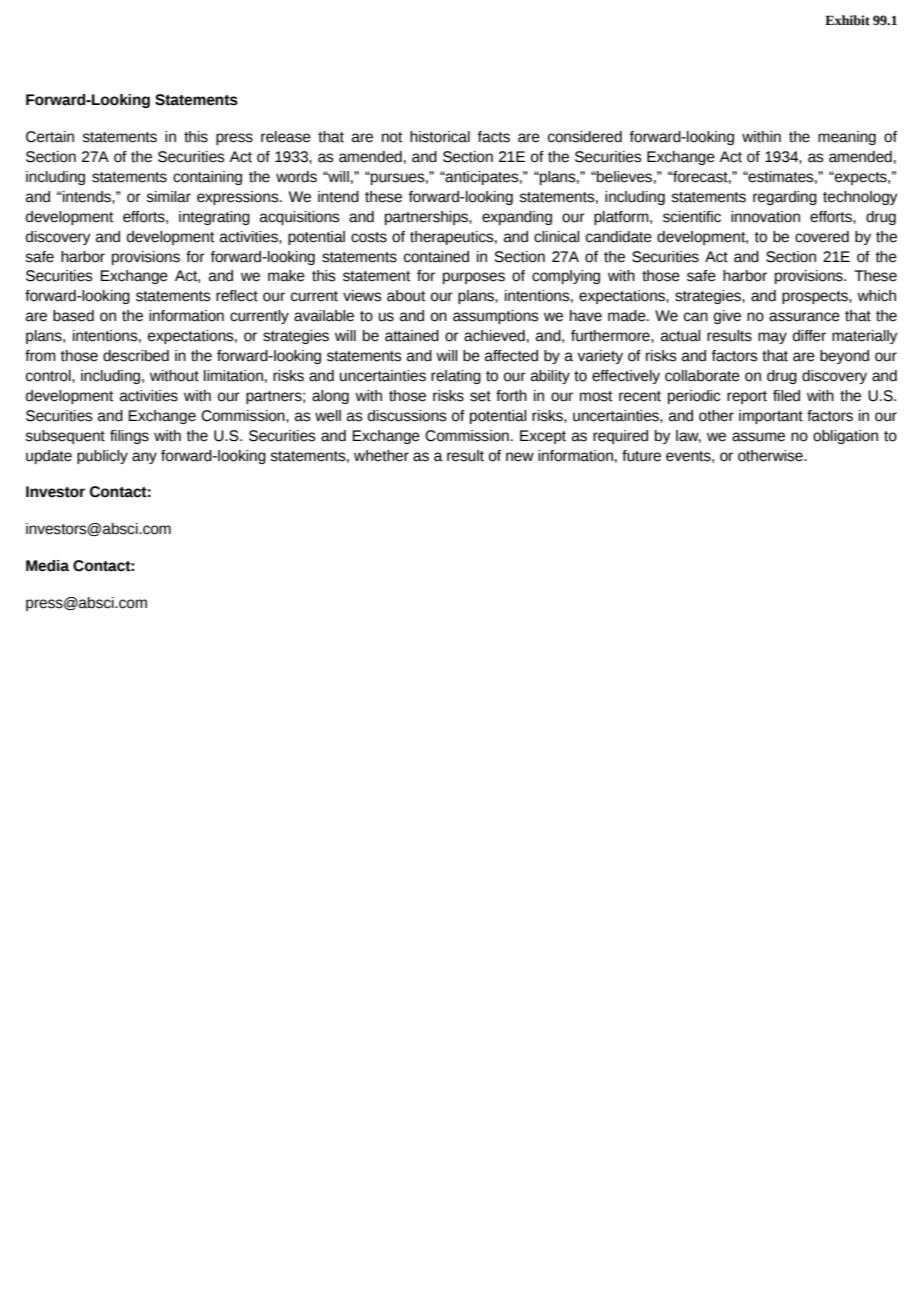 The image size is (924, 1308). I want to click on Media, so click(47, 566).
